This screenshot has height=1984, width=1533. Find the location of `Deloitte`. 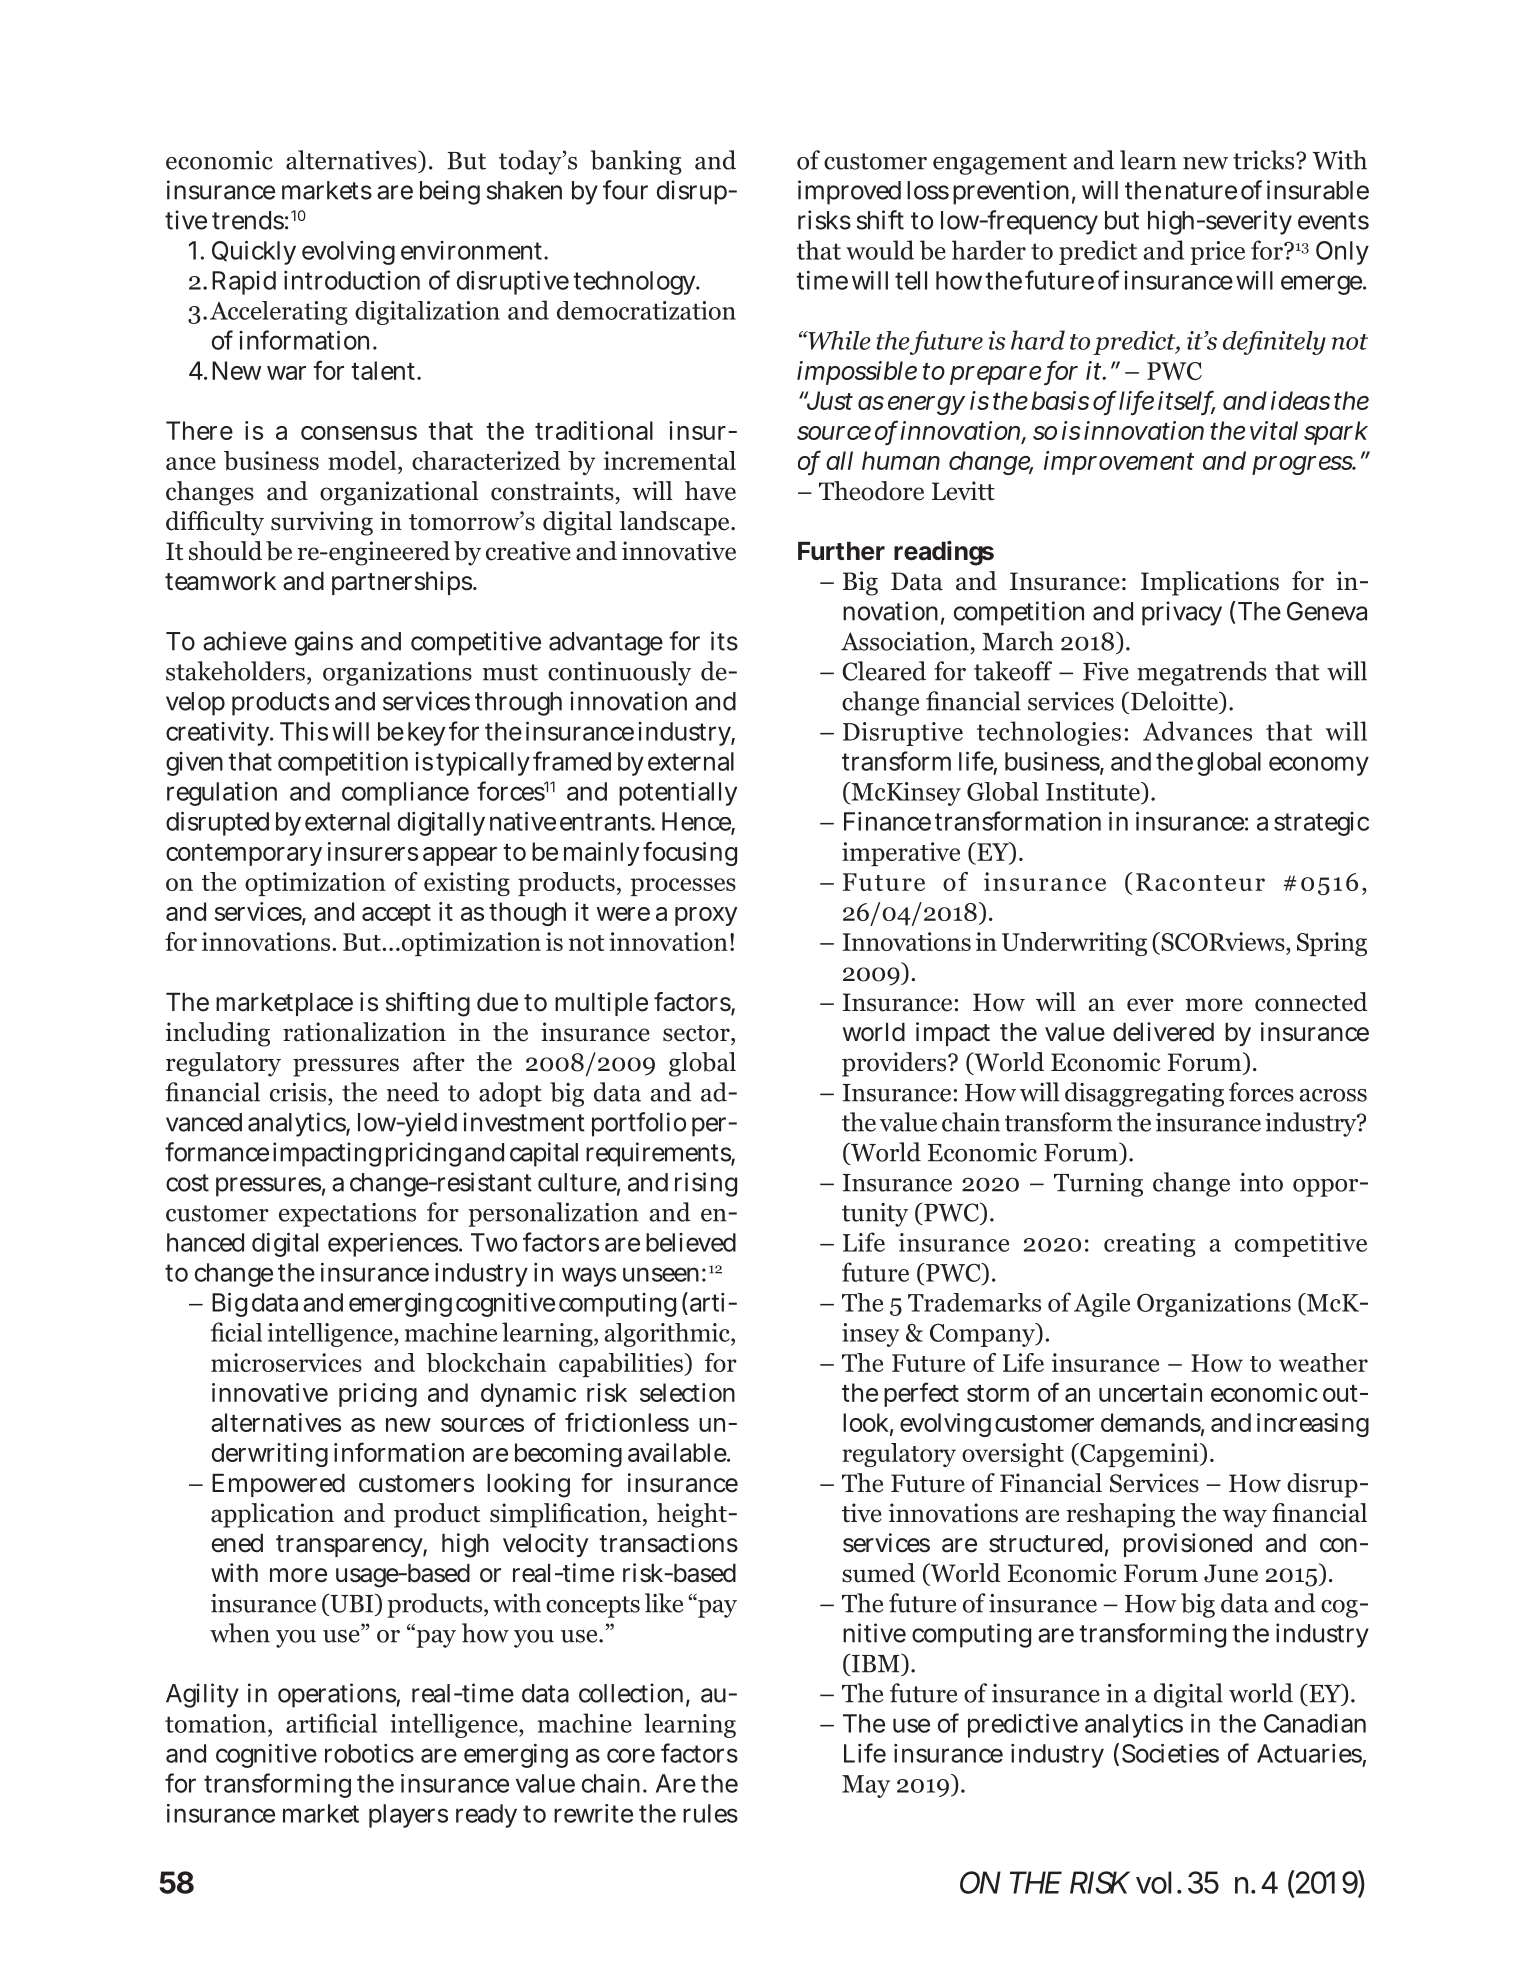

Deloitte is located at coordinates (1175, 701).
